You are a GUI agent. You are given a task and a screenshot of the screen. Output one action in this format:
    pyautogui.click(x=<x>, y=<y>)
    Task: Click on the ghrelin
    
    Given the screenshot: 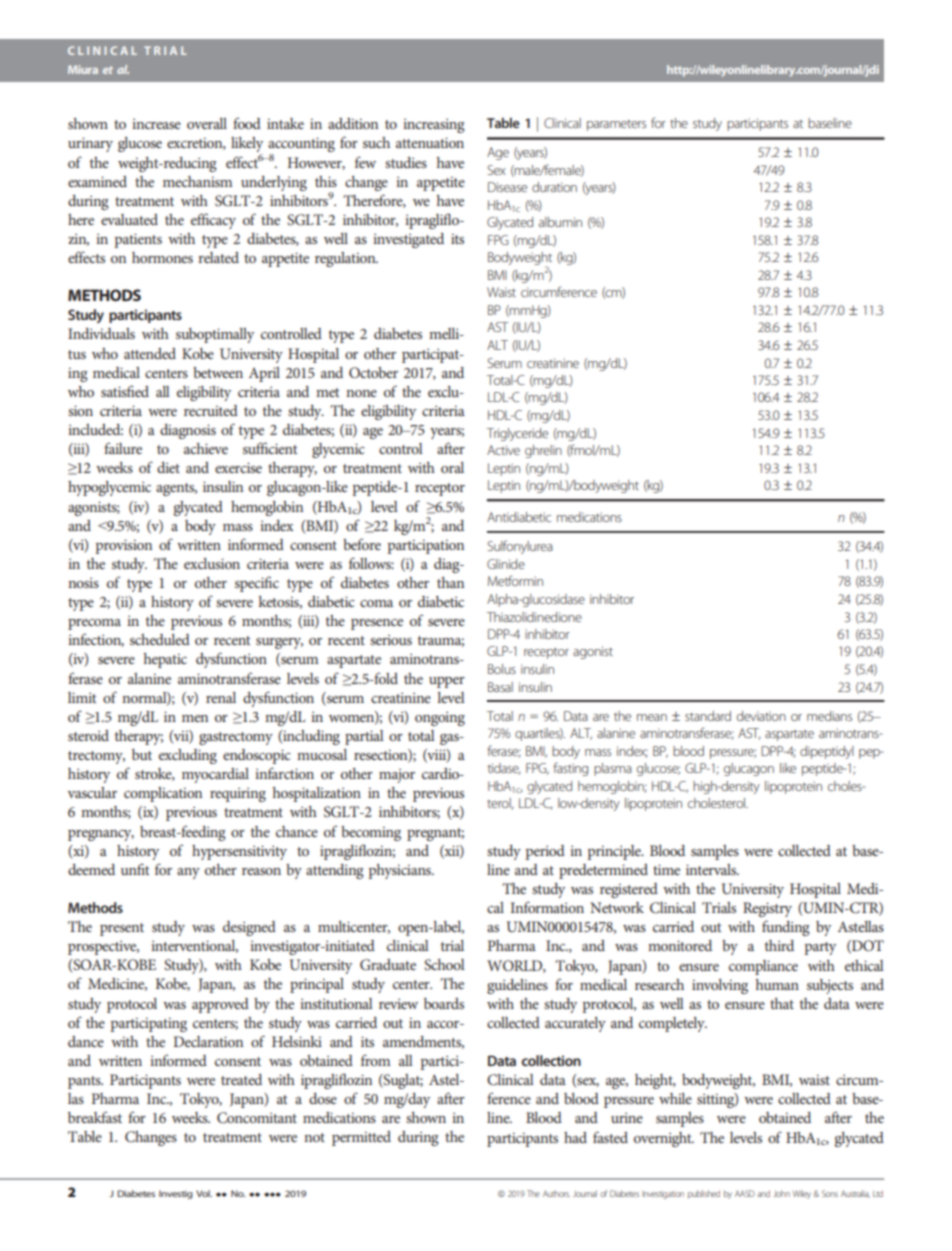 What is the action you would take?
    pyautogui.click(x=543, y=451)
